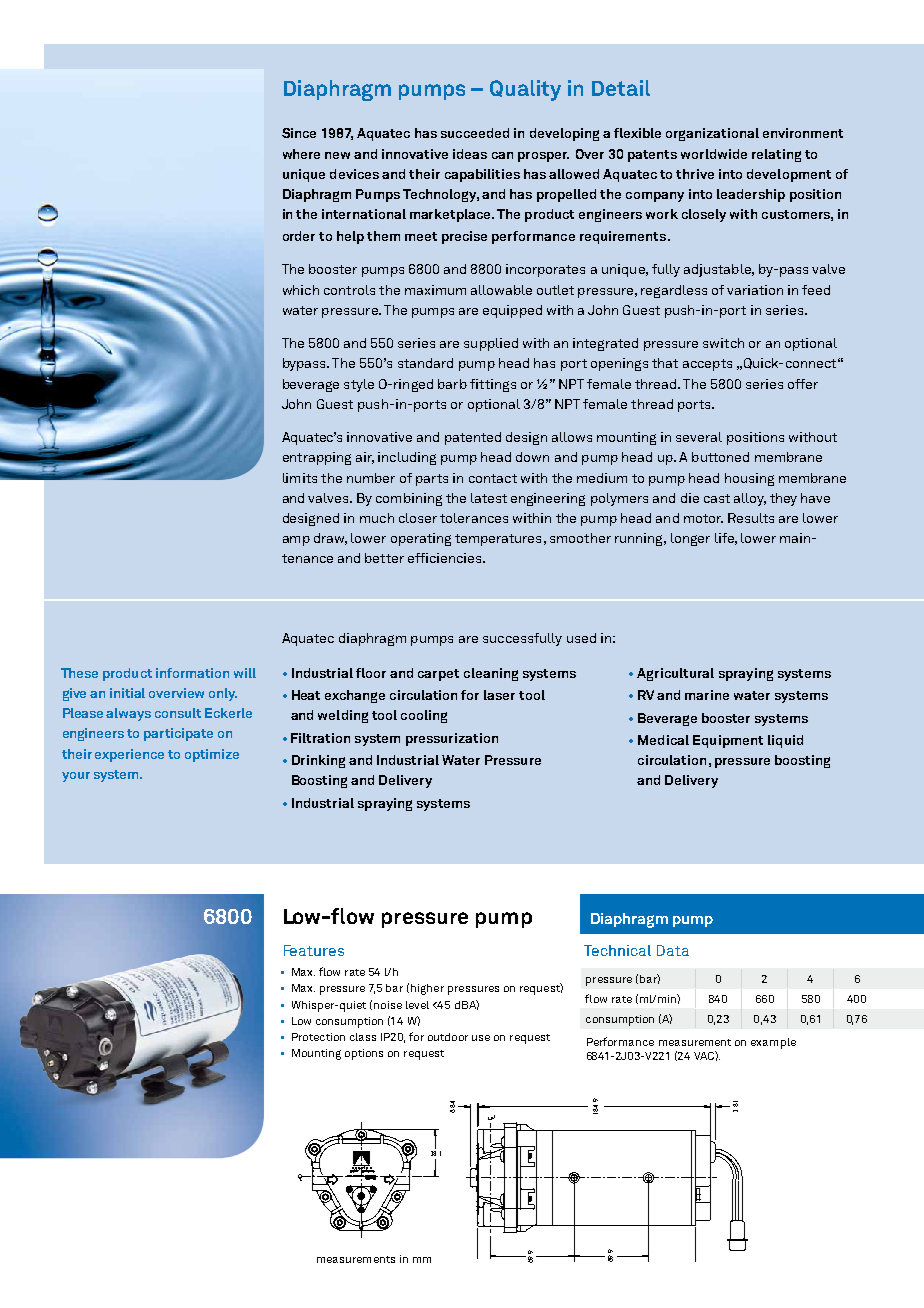 This screenshot has height=1308, width=924. Describe the element at coordinates (728, 741) in the screenshot. I see `Equipment` at that location.
